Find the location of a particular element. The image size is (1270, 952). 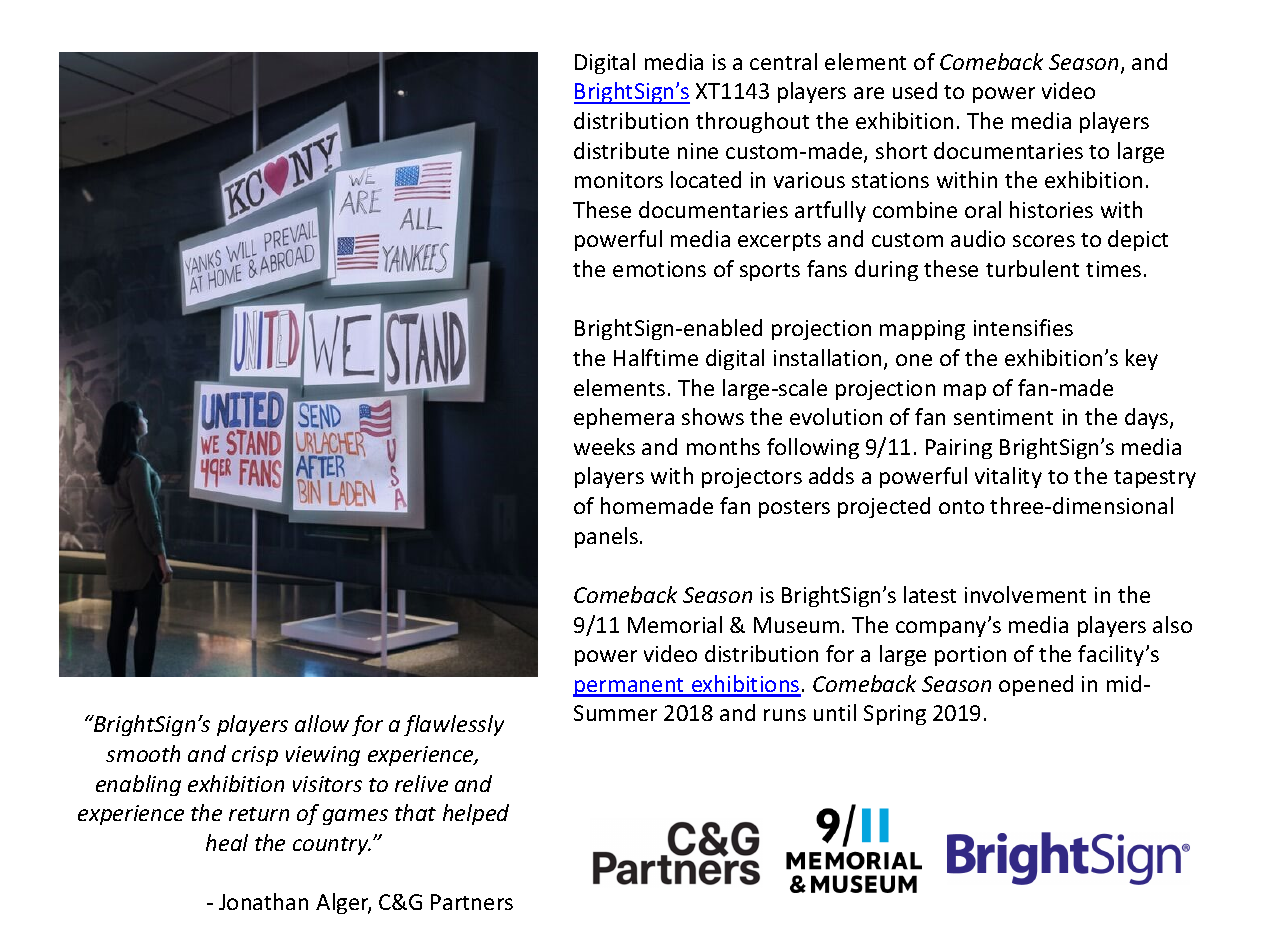

vitality is located at coordinates (1008, 477).
